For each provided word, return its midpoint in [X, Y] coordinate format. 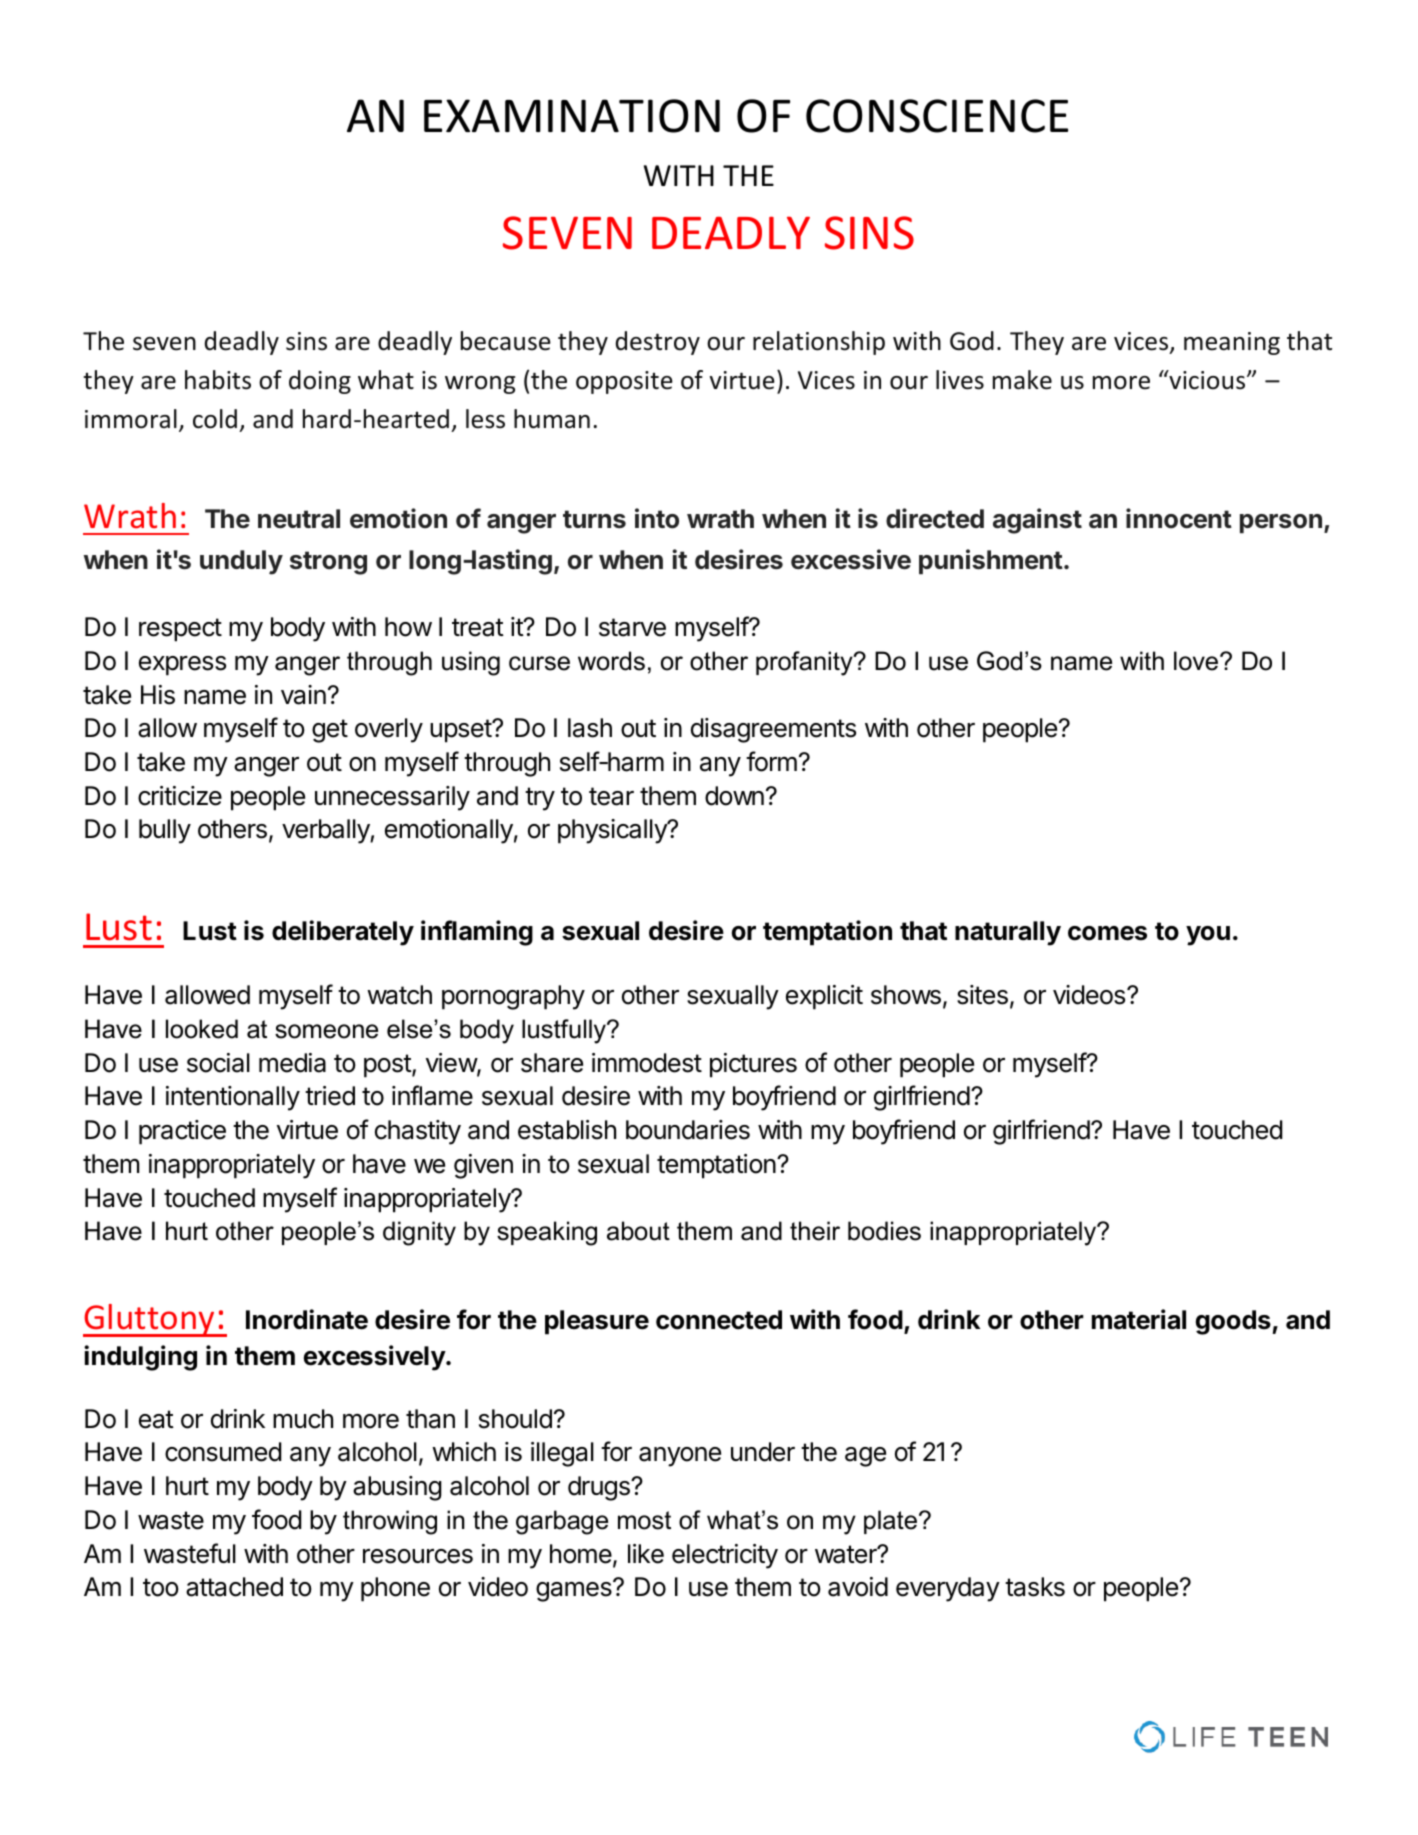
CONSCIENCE [937, 116]
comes [1107, 933]
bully [165, 831]
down [734, 796]
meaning [1232, 343]
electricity [725, 1556]
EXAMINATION [572, 116]
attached [234, 1587]
